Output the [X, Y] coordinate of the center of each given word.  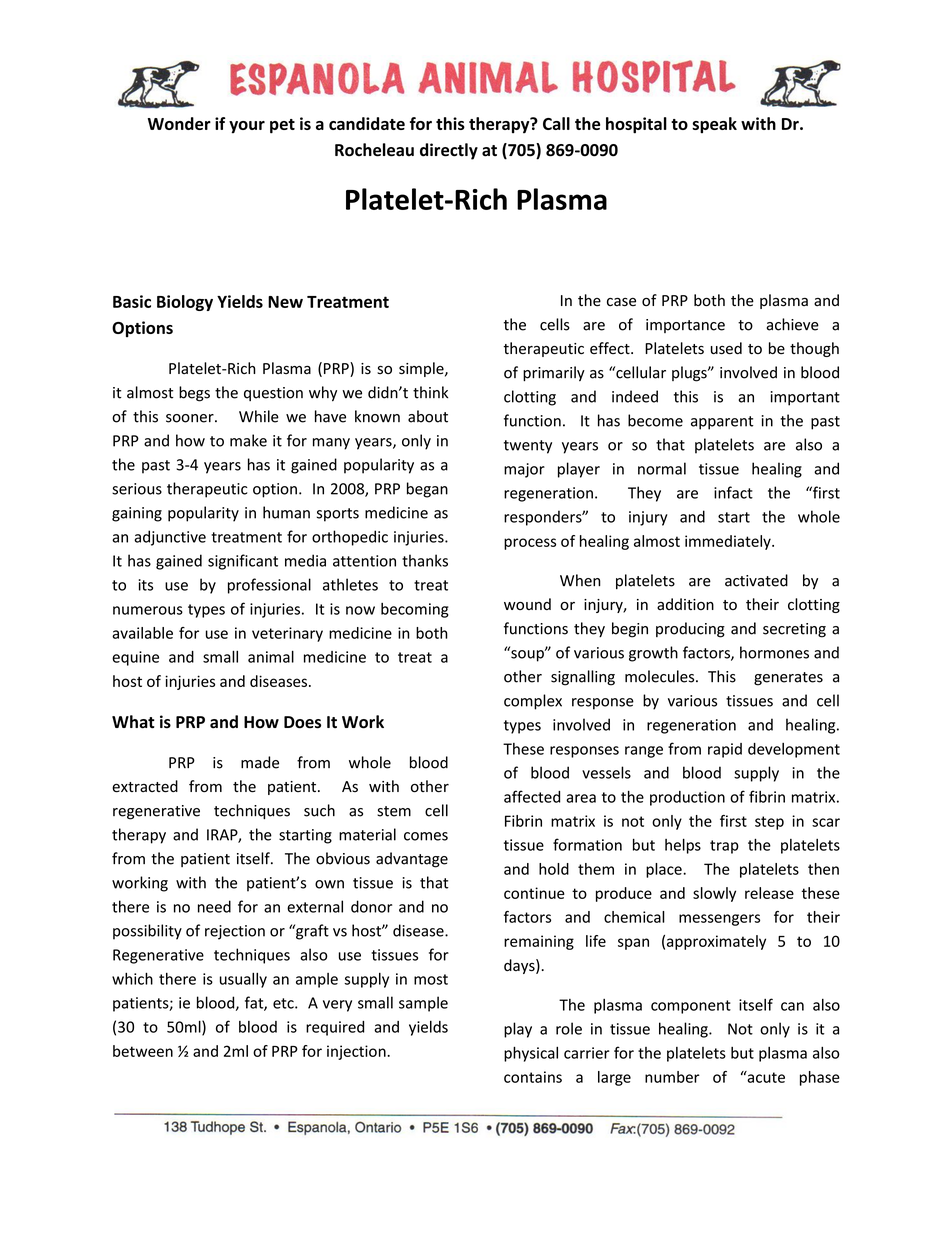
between [143, 1051]
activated [756, 580]
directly [449, 151]
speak [714, 125]
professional [269, 586]
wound [527, 604]
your [247, 127]
